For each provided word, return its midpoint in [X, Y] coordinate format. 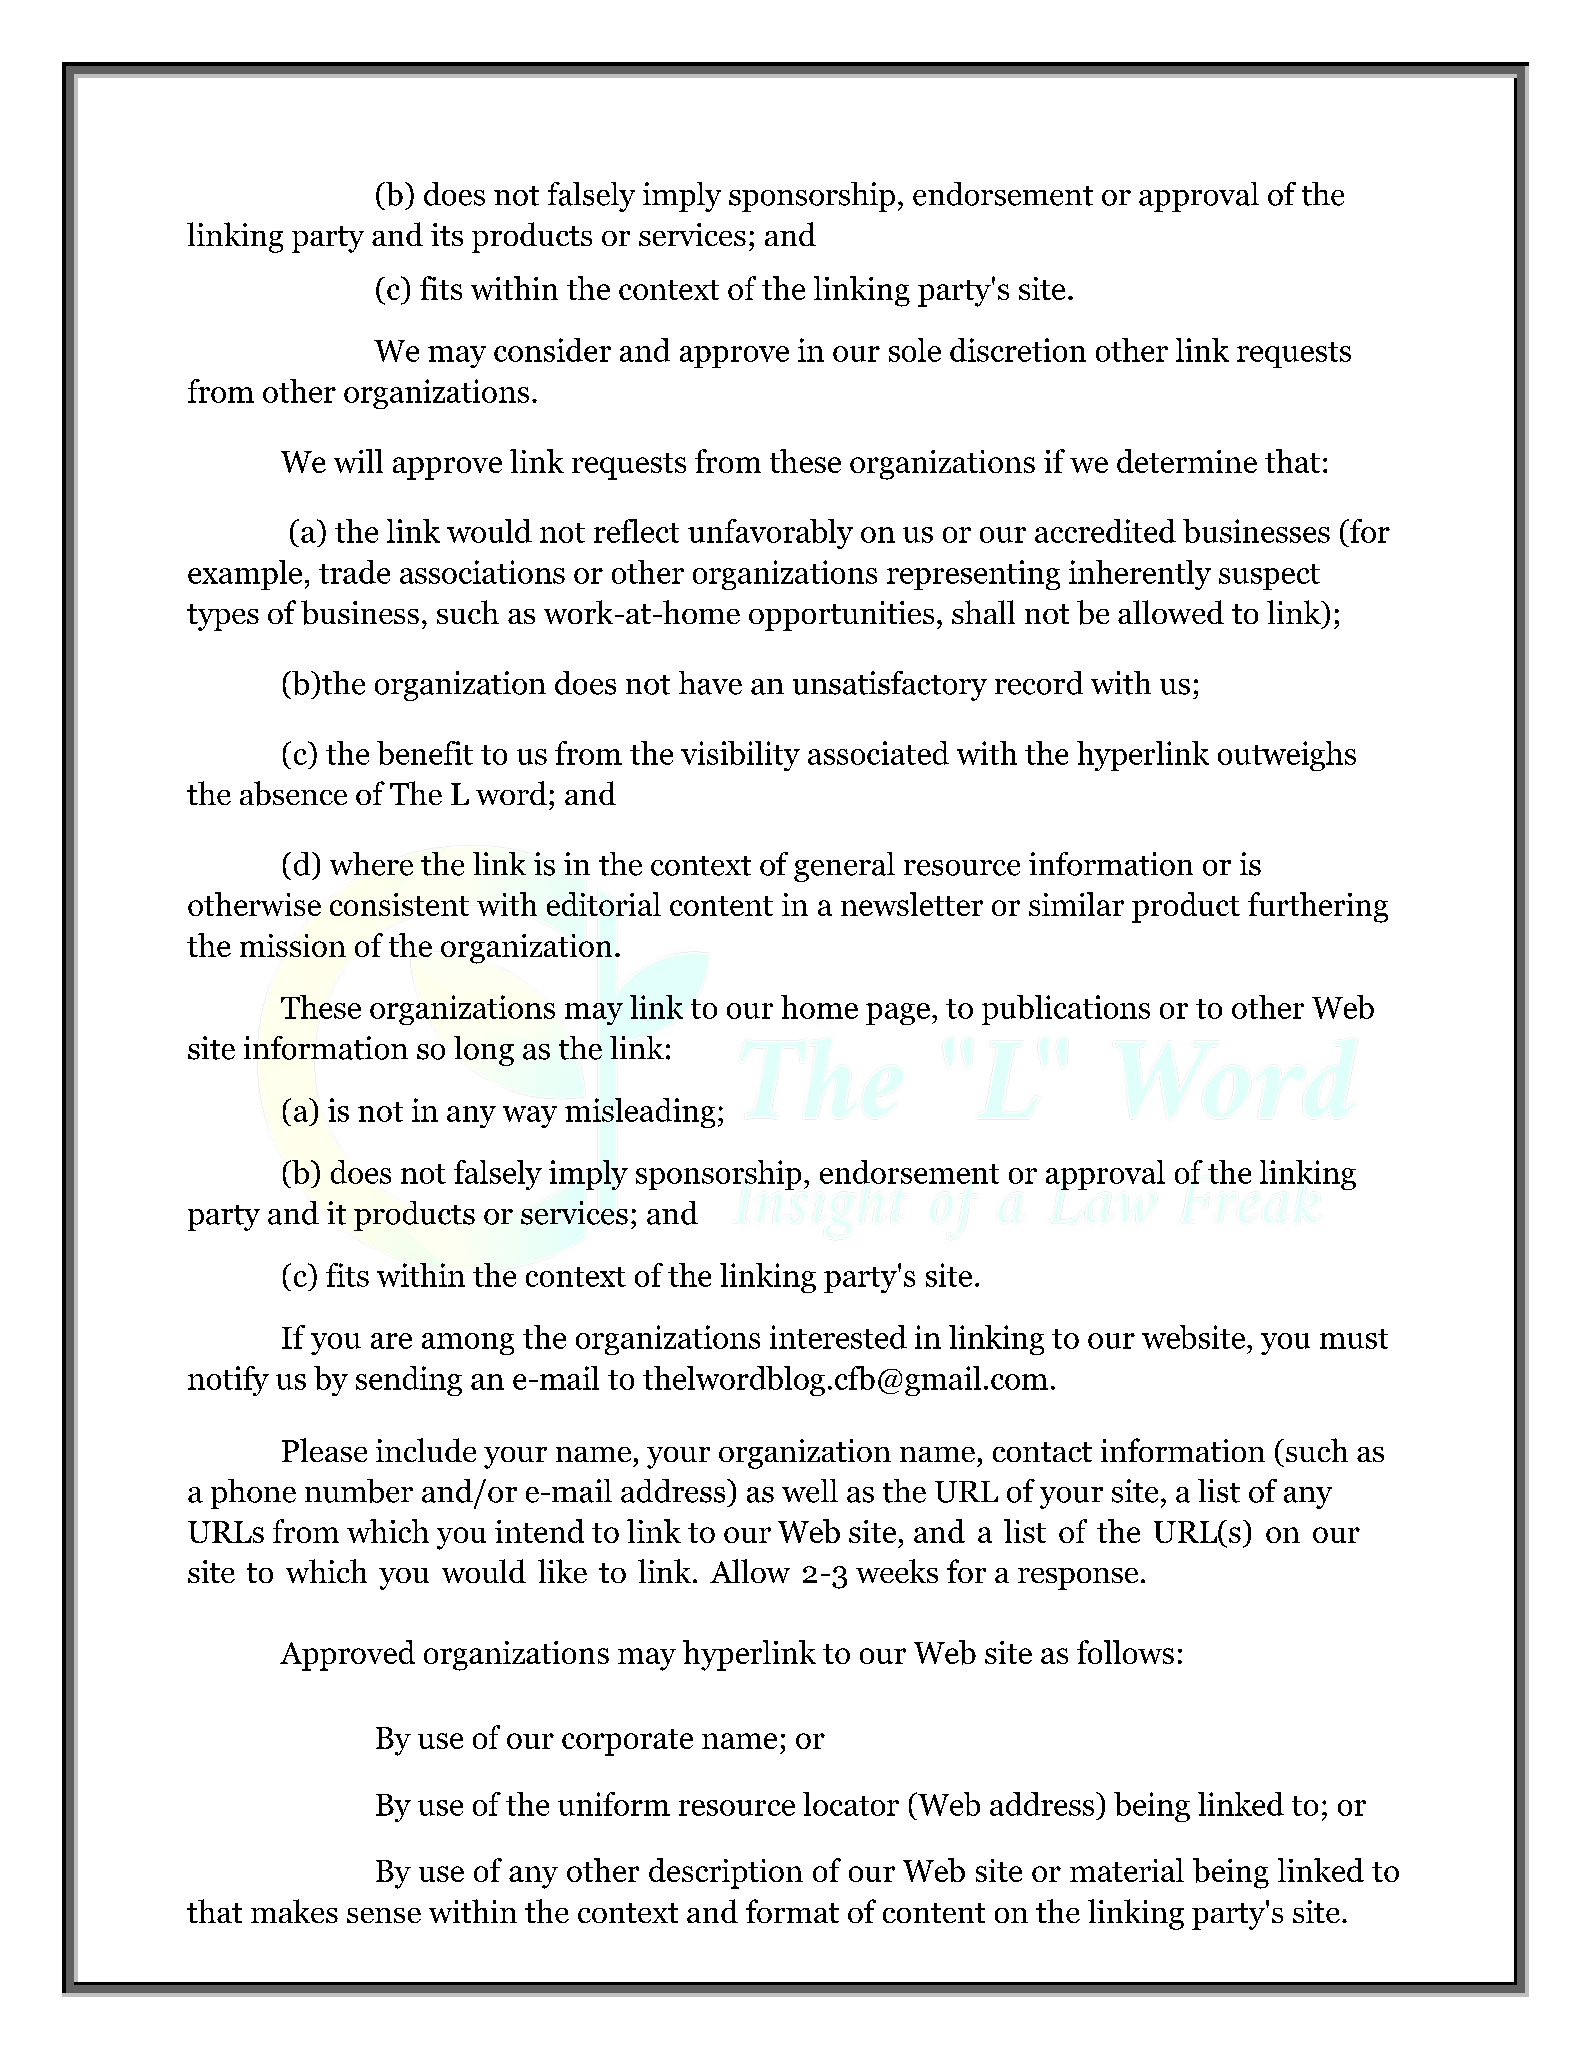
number [359, 1491]
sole [915, 350]
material [1127, 1870]
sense [384, 1915]
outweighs [1287, 756]
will [358, 461]
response [1078, 1579]
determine [1187, 461]
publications [1066, 1010]
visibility [740, 756]
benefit [425, 753]
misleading [640, 1113]
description [726, 1873]
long [484, 1051]
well [810, 1491]
